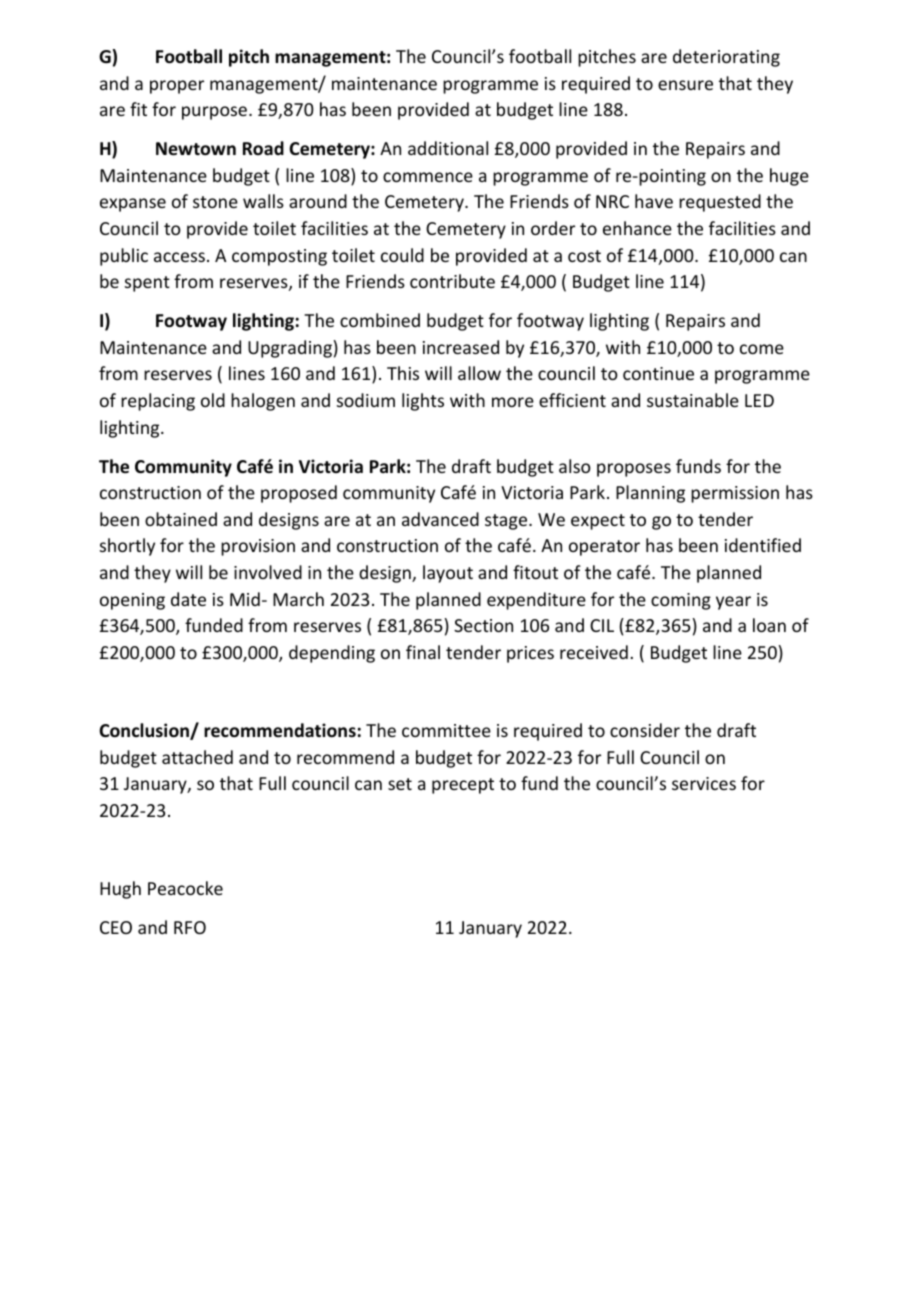 The width and height of the image is (924, 1308). I want to click on permission, so click(735, 494).
